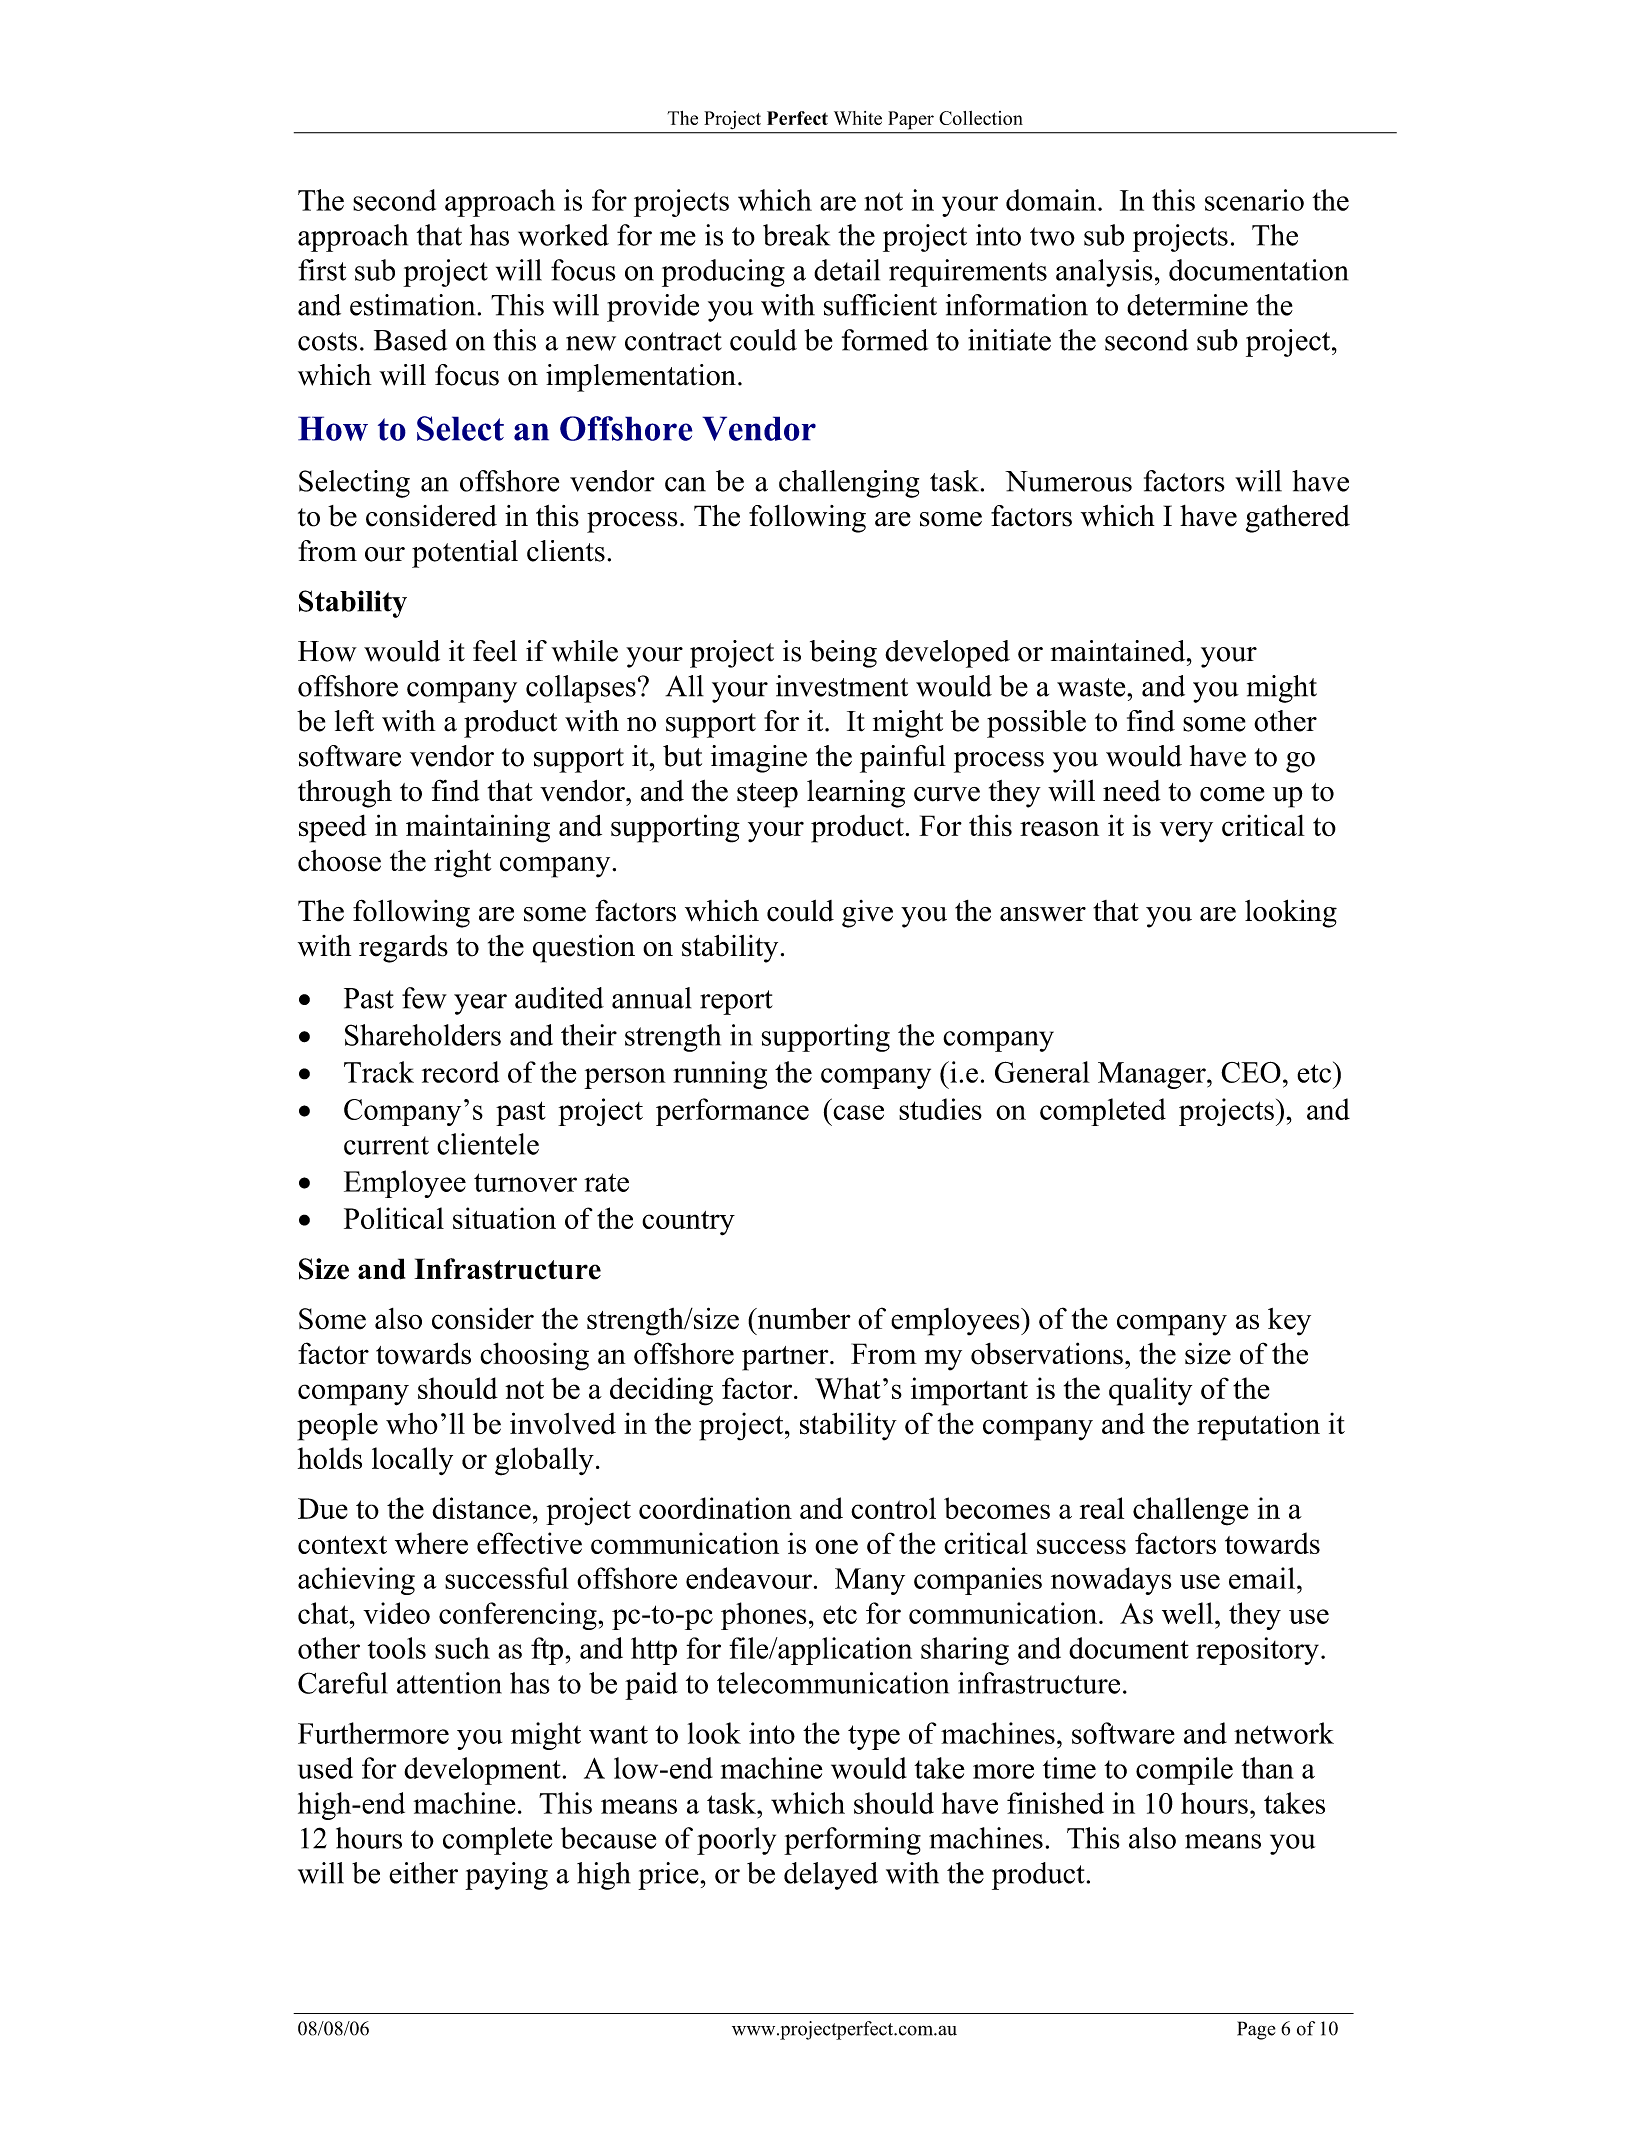 This screenshot has width=1647, height=2131. What do you see at coordinates (1092, 687) in the screenshot?
I see `waste` at bounding box center [1092, 687].
